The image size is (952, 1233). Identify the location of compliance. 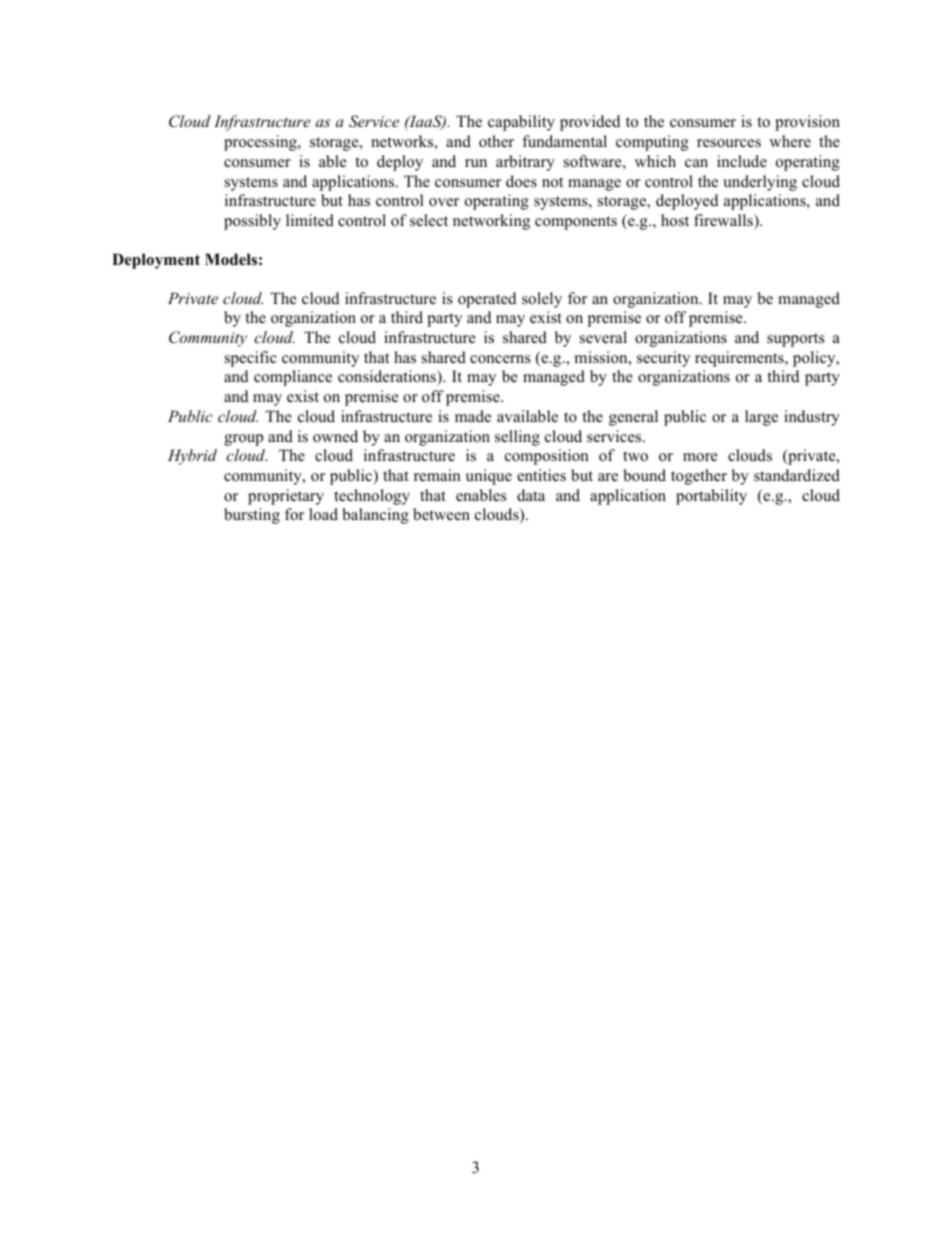
(293, 378).
